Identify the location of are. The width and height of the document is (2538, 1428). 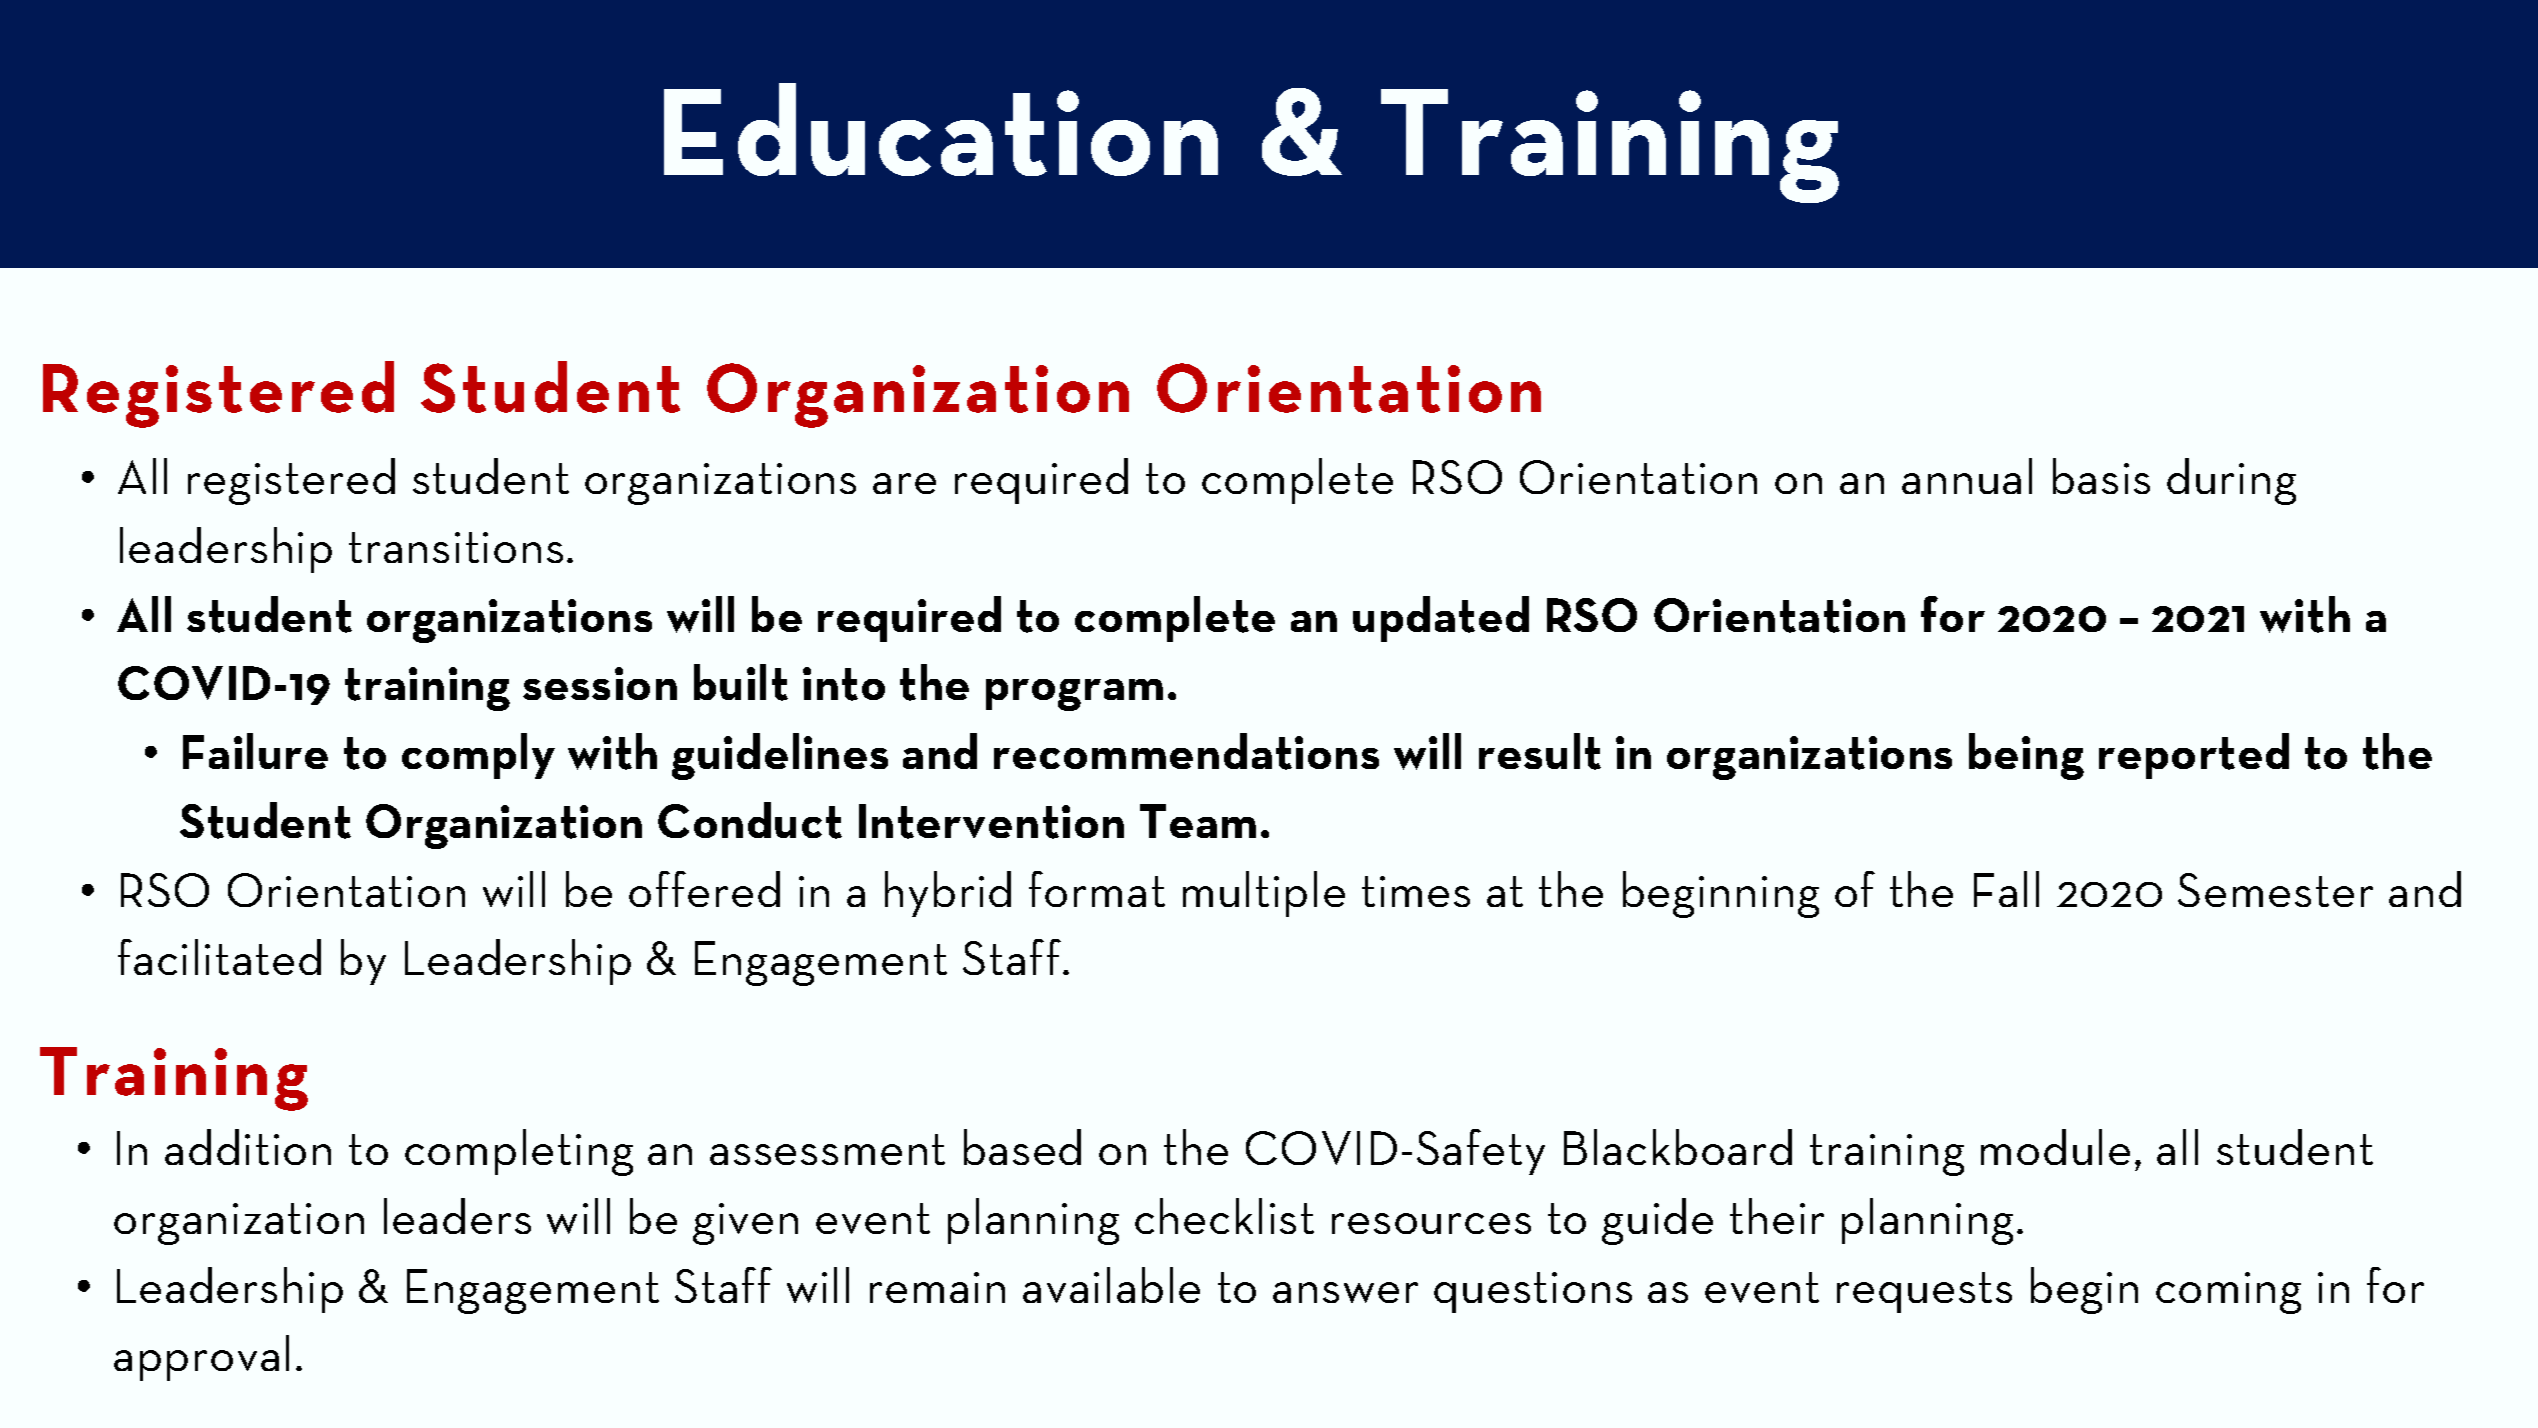
(904, 483).
